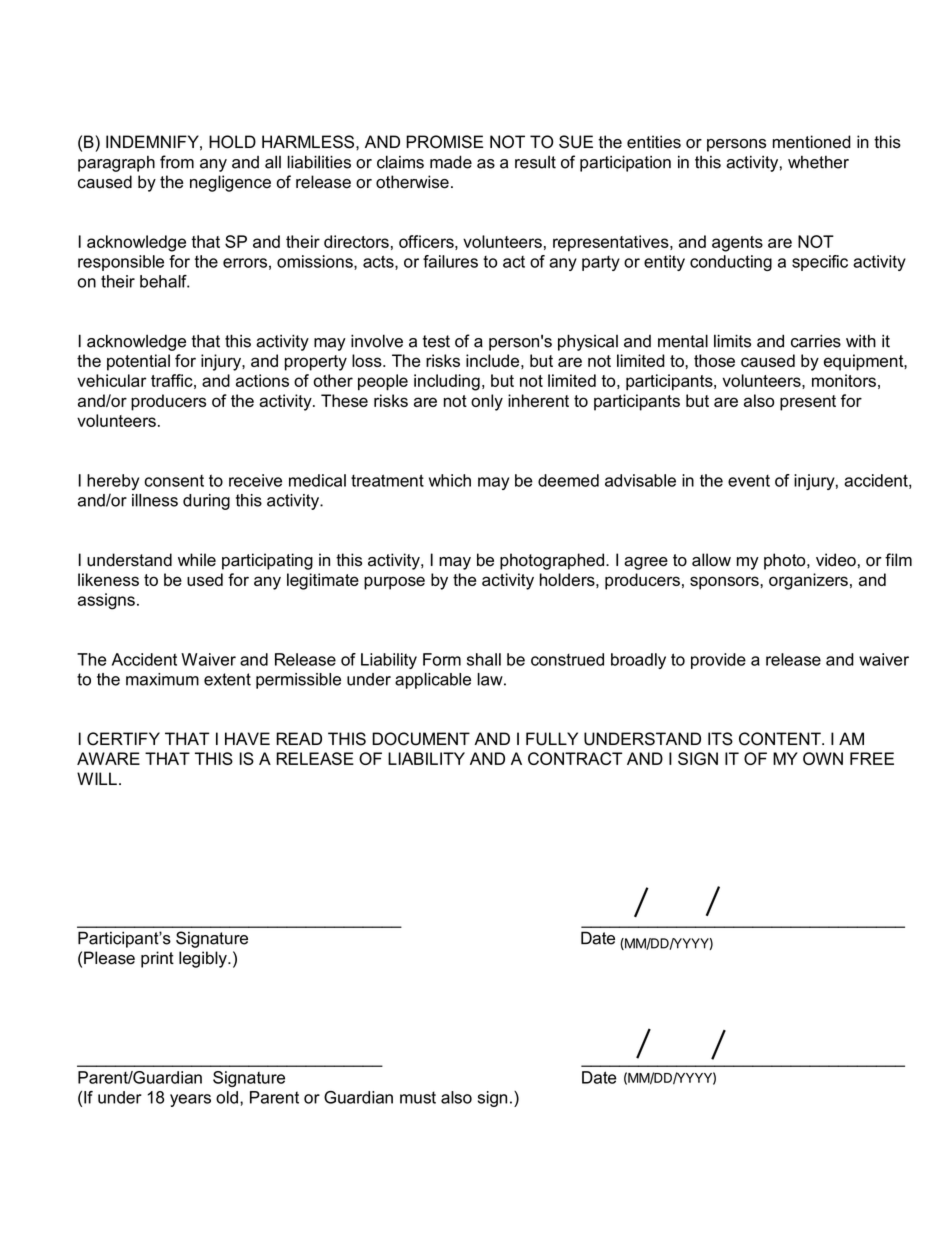 The width and height of the screenshot is (952, 1233). Describe the element at coordinates (535, 162) in the screenshot. I see `result` at that location.
